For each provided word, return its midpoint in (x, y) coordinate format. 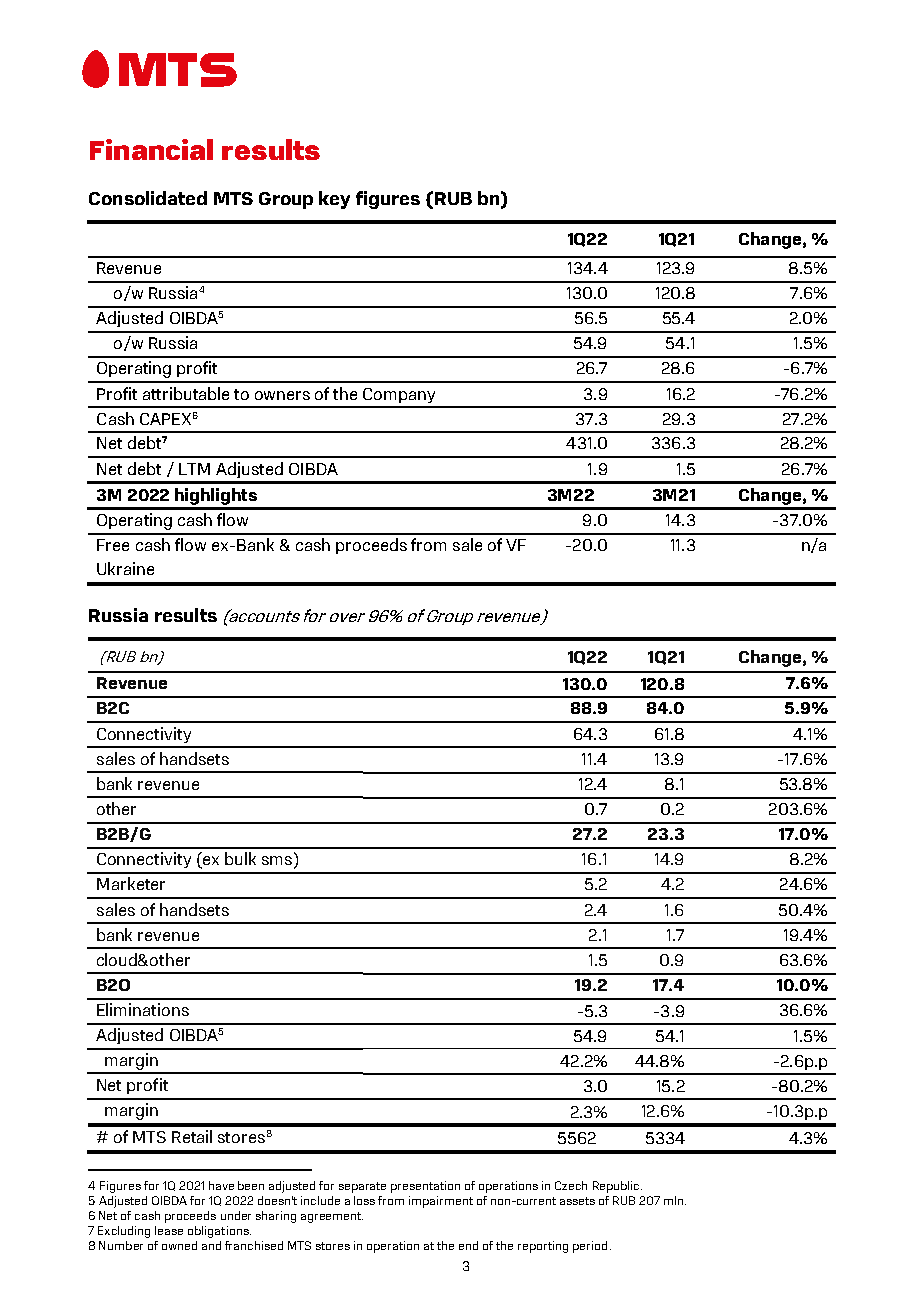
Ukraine (125, 568)
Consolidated (148, 198)
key (334, 200)
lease (169, 1230)
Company (399, 395)
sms (278, 862)
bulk (240, 858)
